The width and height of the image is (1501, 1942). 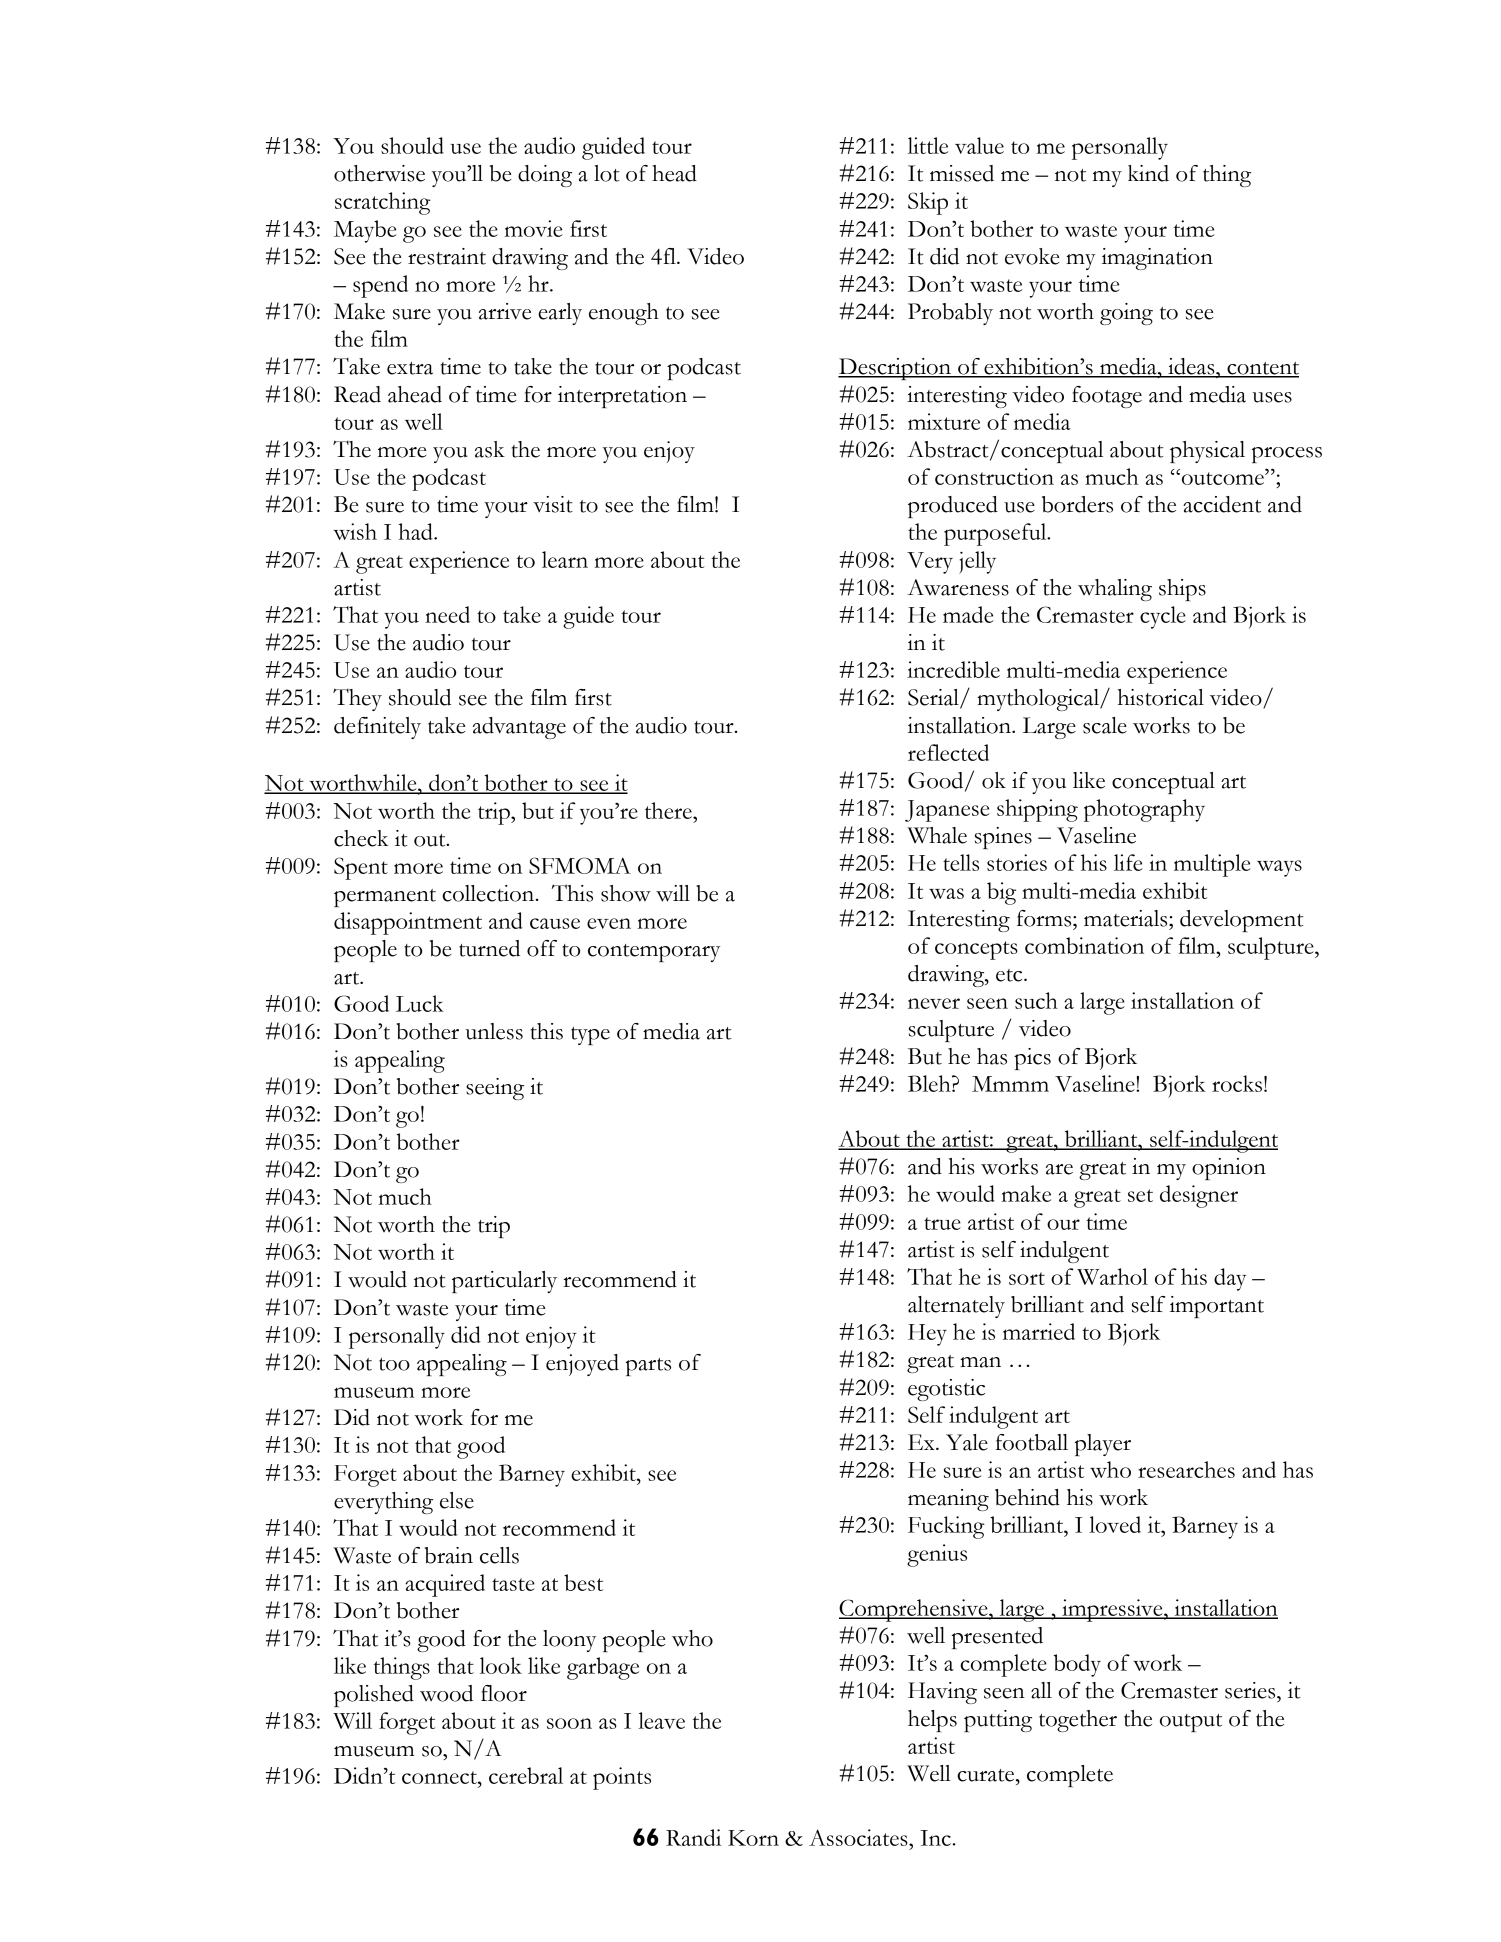 I want to click on Luck, so click(x=420, y=1003).
